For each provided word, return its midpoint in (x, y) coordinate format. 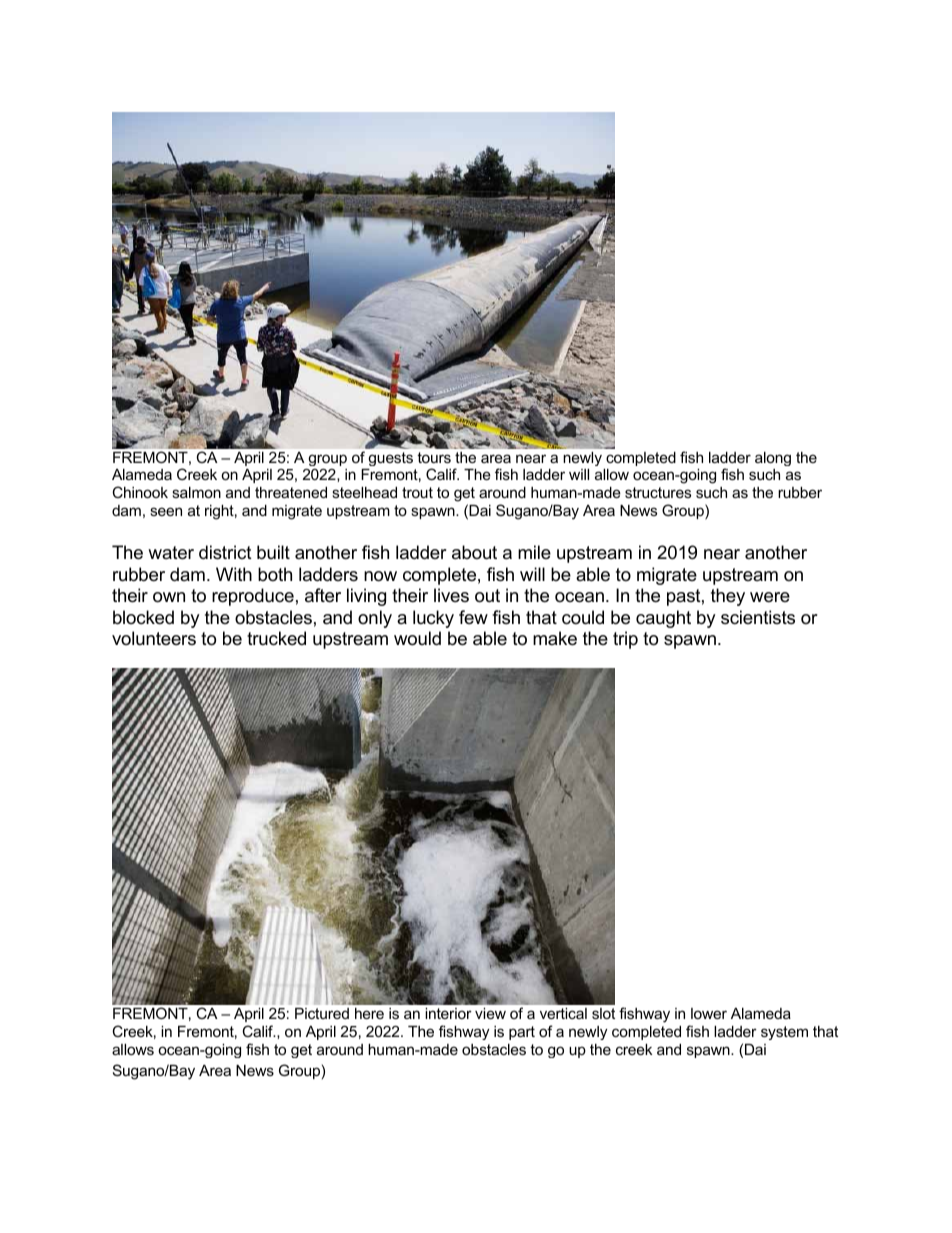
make (555, 638)
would (417, 638)
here (369, 1013)
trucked (276, 638)
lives (451, 595)
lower (709, 1013)
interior (448, 1013)
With (234, 574)
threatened (291, 492)
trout (417, 492)
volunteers (154, 638)
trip (625, 640)
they (728, 597)
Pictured (322, 1013)
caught (663, 619)
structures (658, 492)
